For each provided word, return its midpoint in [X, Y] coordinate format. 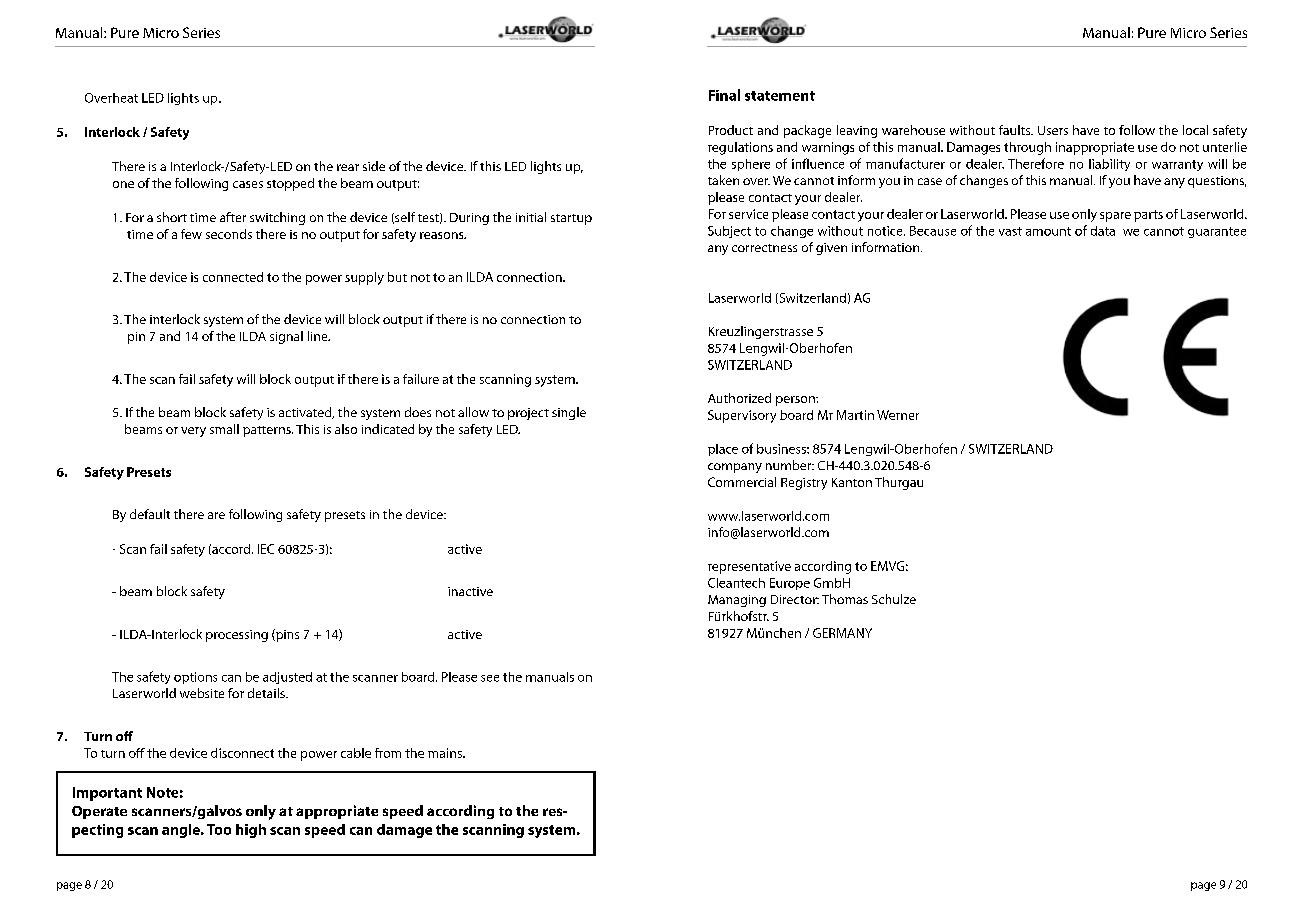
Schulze [894, 599]
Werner [898, 415]
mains [446, 753]
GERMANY [842, 633]
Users [1053, 130]
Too [219, 829]
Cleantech [736, 583]
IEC [266, 549]
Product [731, 130]
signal [286, 337]
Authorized [739, 398]
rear [348, 167]
